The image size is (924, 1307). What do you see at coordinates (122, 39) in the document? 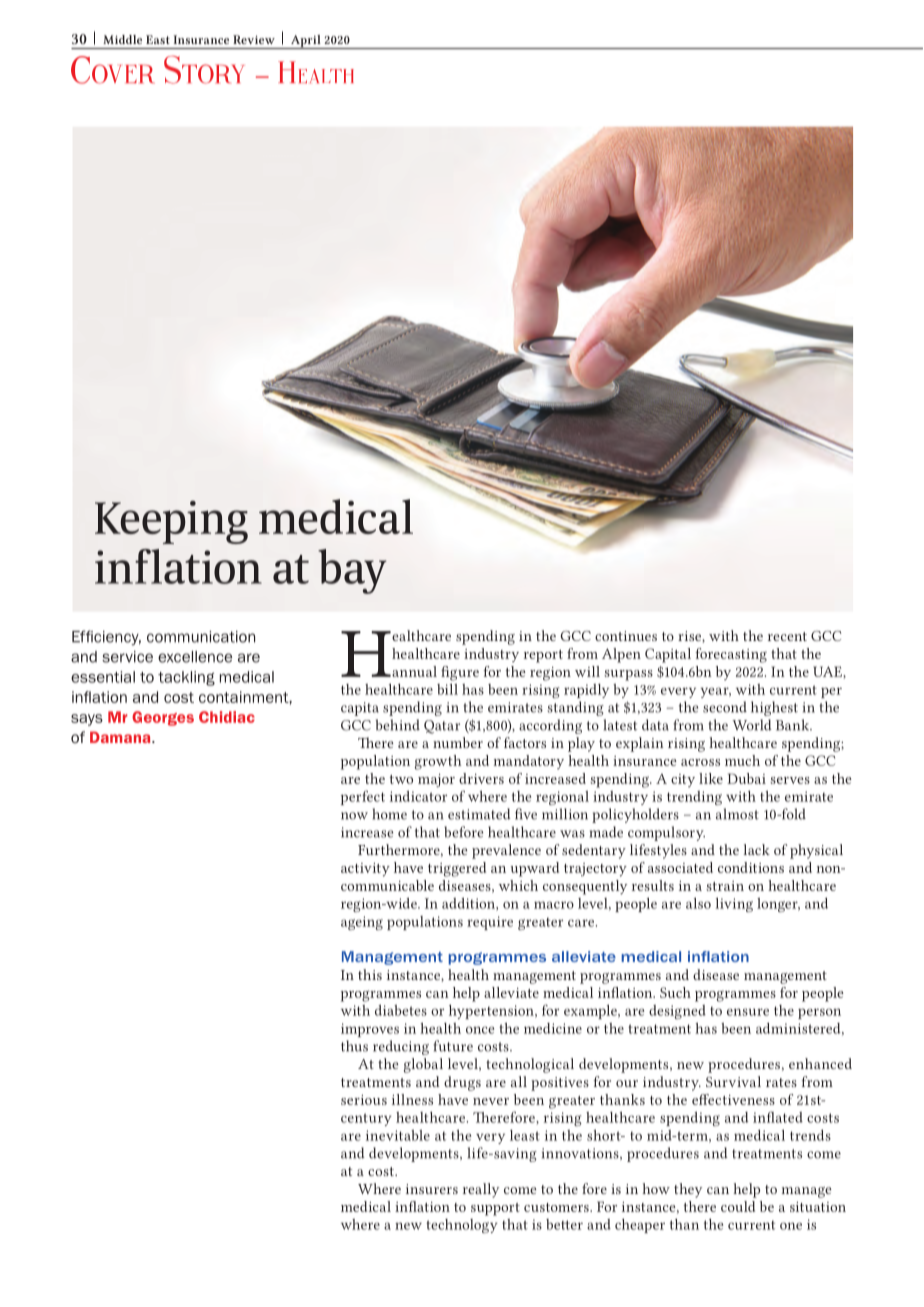
I see `Middle` at bounding box center [122, 39].
